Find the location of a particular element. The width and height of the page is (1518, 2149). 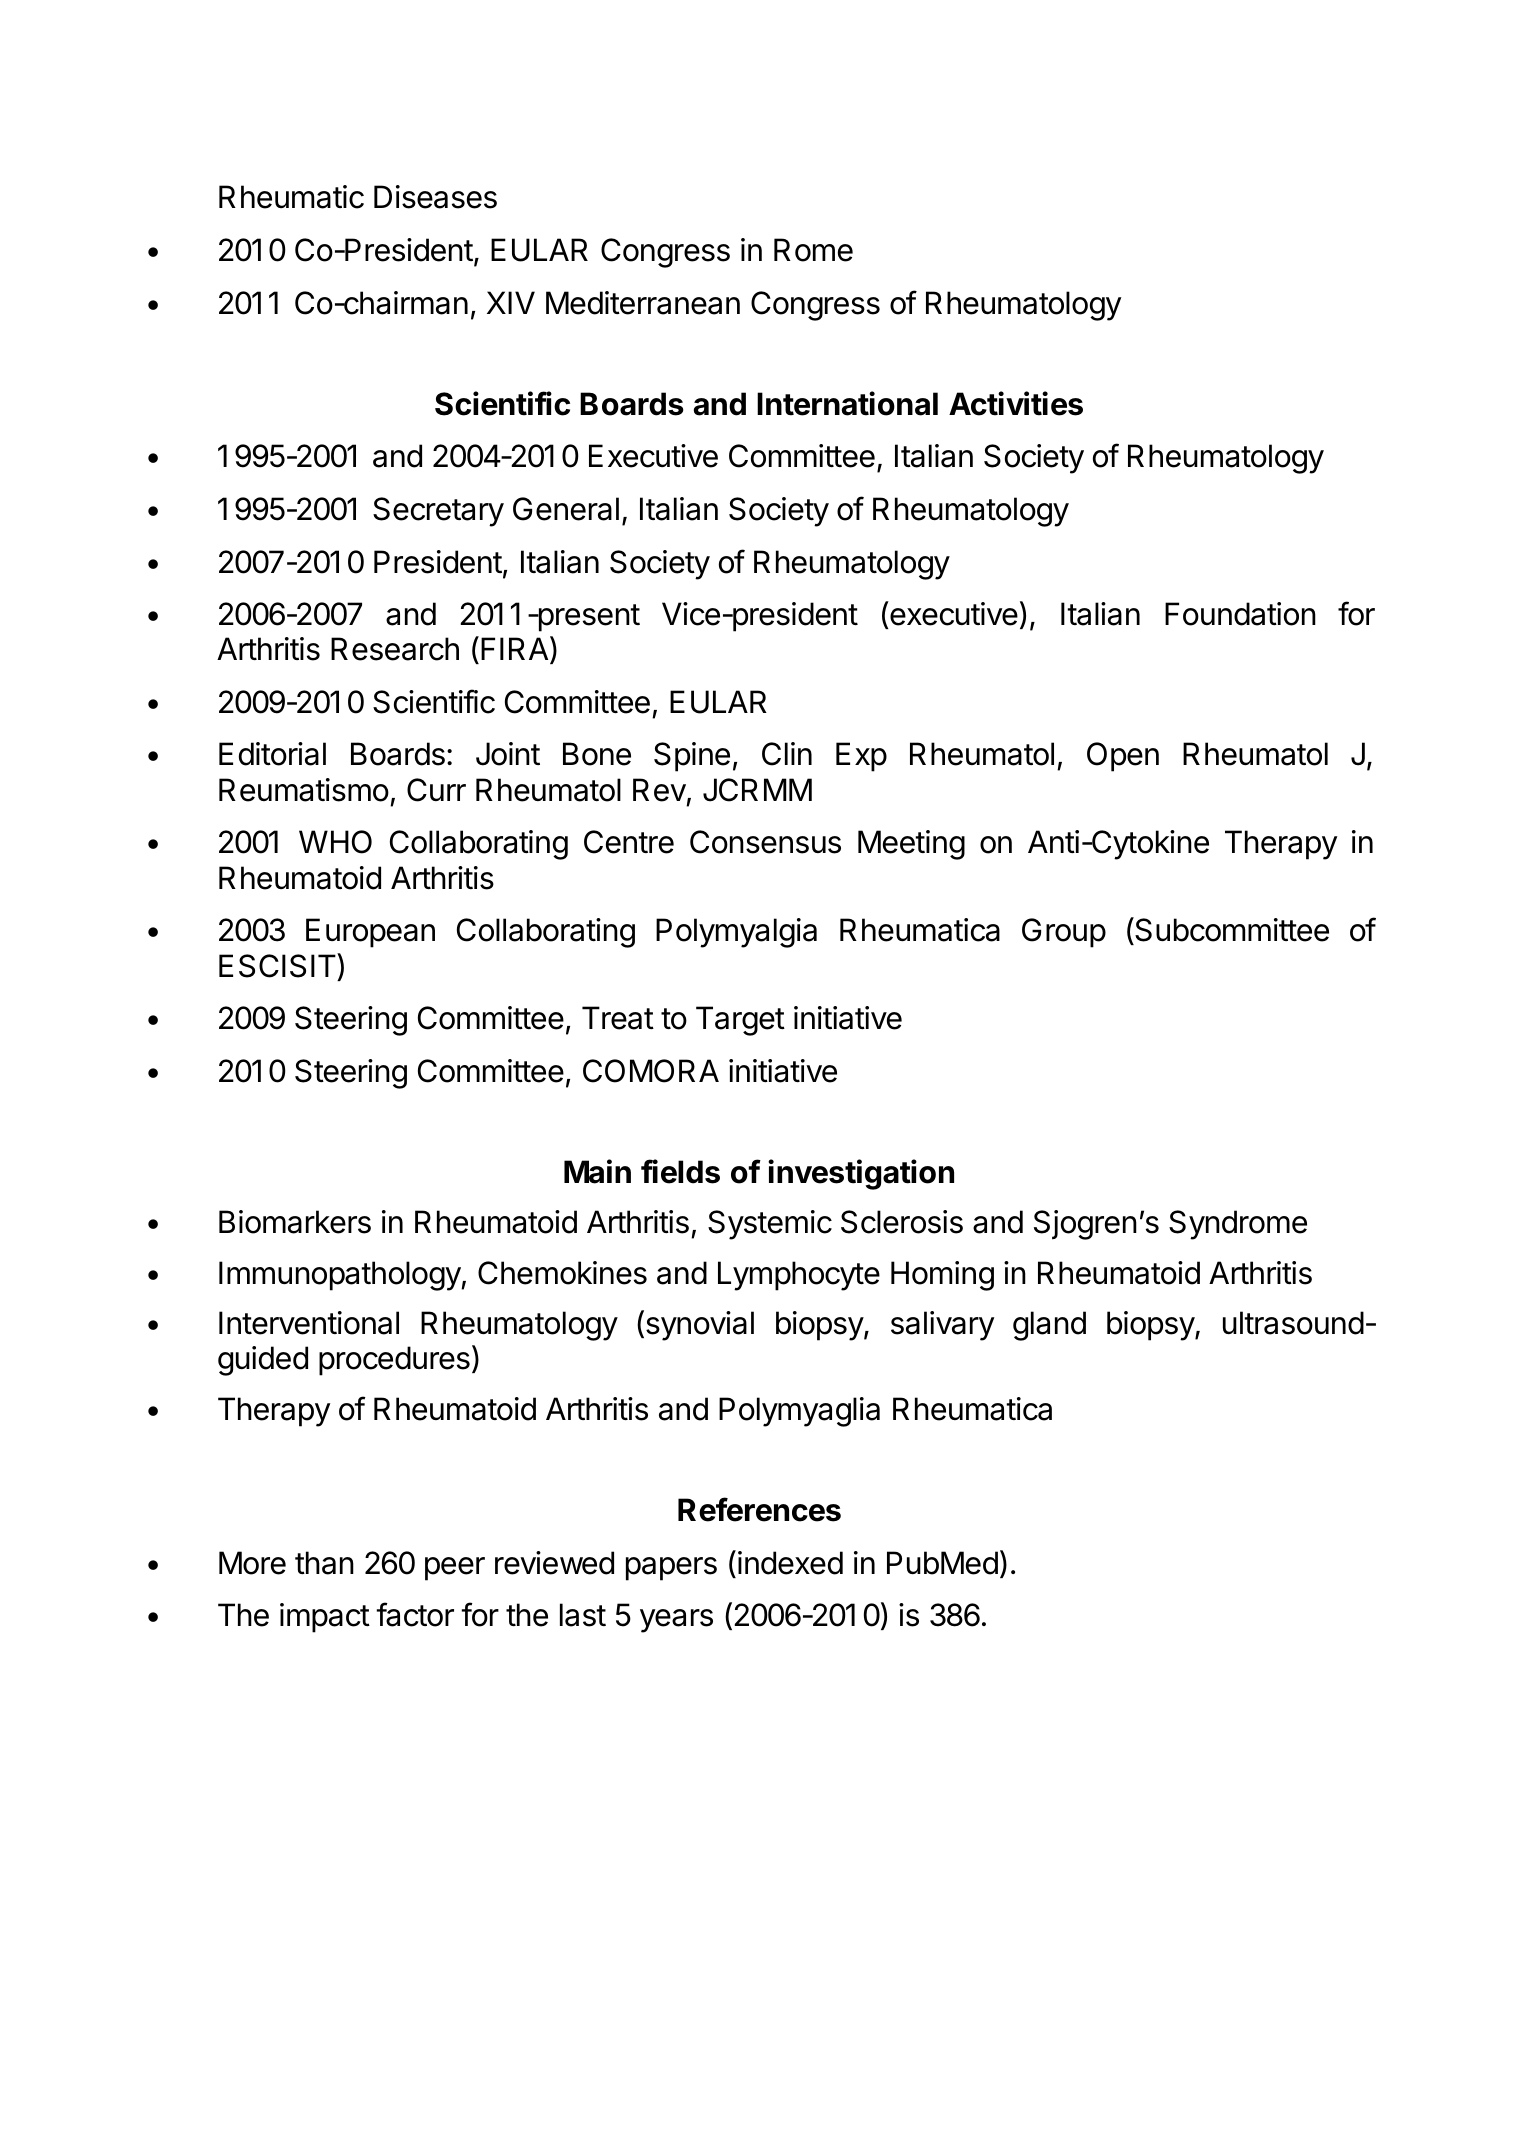

gland is located at coordinates (1049, 1326).
